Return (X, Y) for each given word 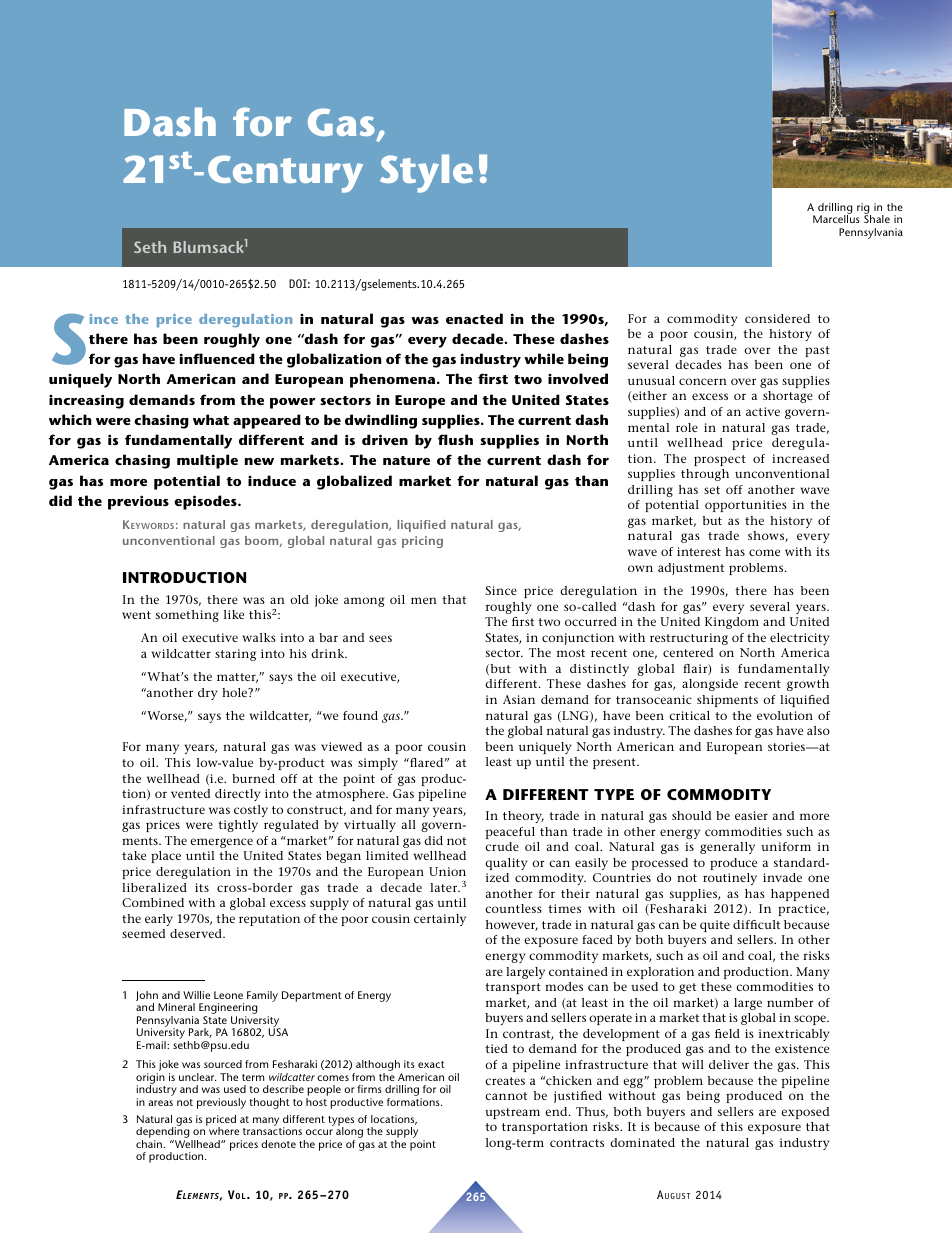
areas (160, 1103)
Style (426, 173)
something (187, 616)
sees (380, 638)
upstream (512, 1113)
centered (688, 652)
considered (777, 318)
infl (191, 358)
